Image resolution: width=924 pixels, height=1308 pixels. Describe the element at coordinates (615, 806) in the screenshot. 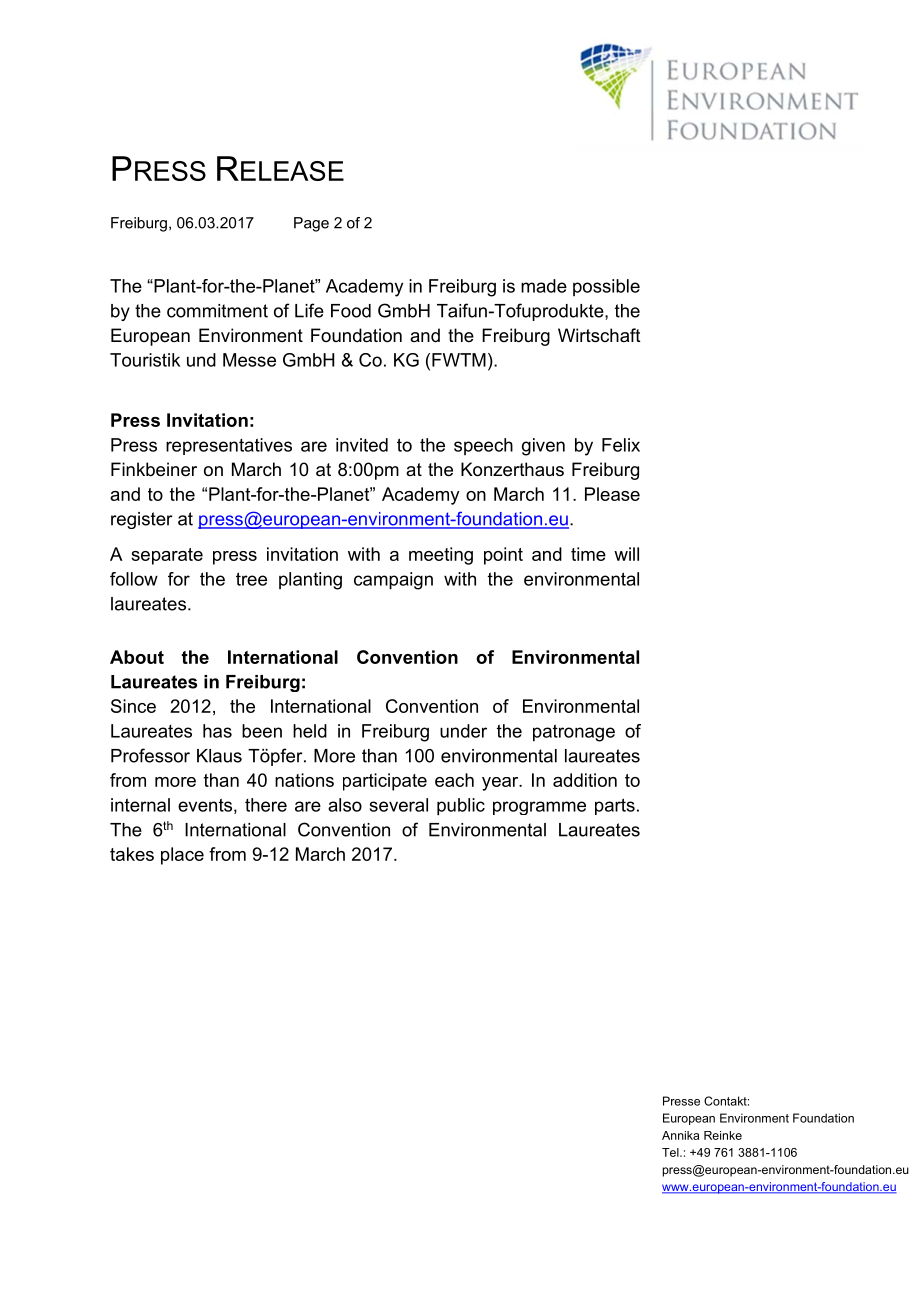

I see `parts` at that location.
